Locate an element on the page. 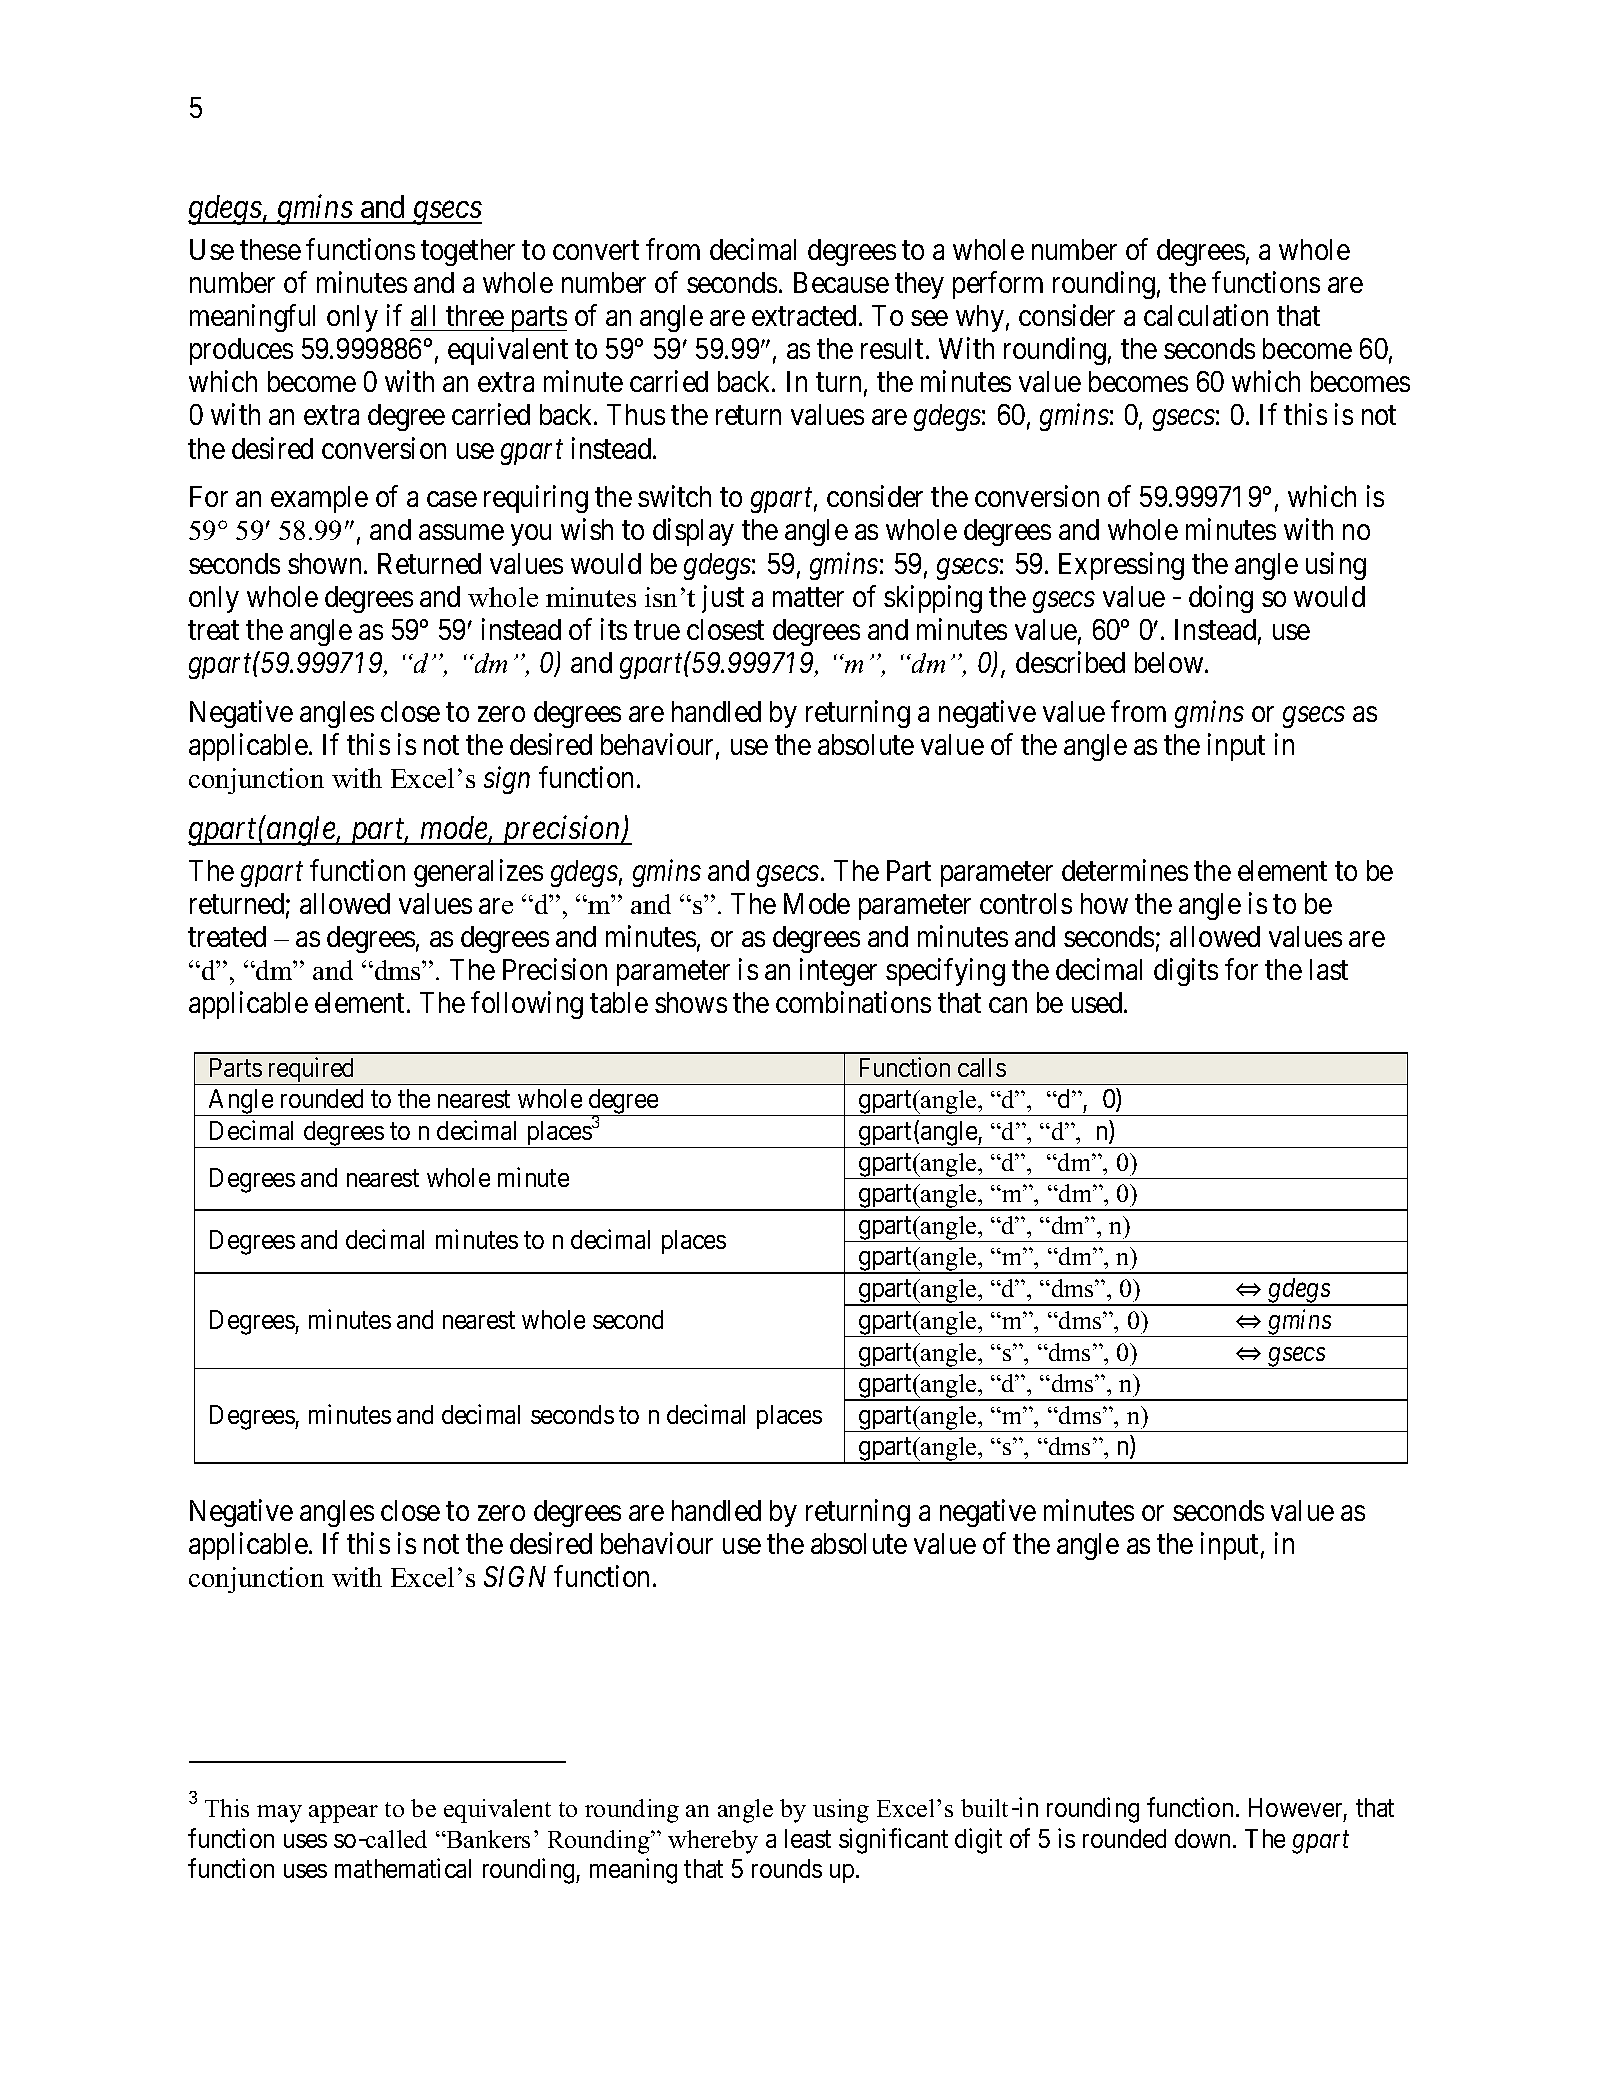 This image has width=1602, height=2073. below is located at coordinates (1170, 662).
